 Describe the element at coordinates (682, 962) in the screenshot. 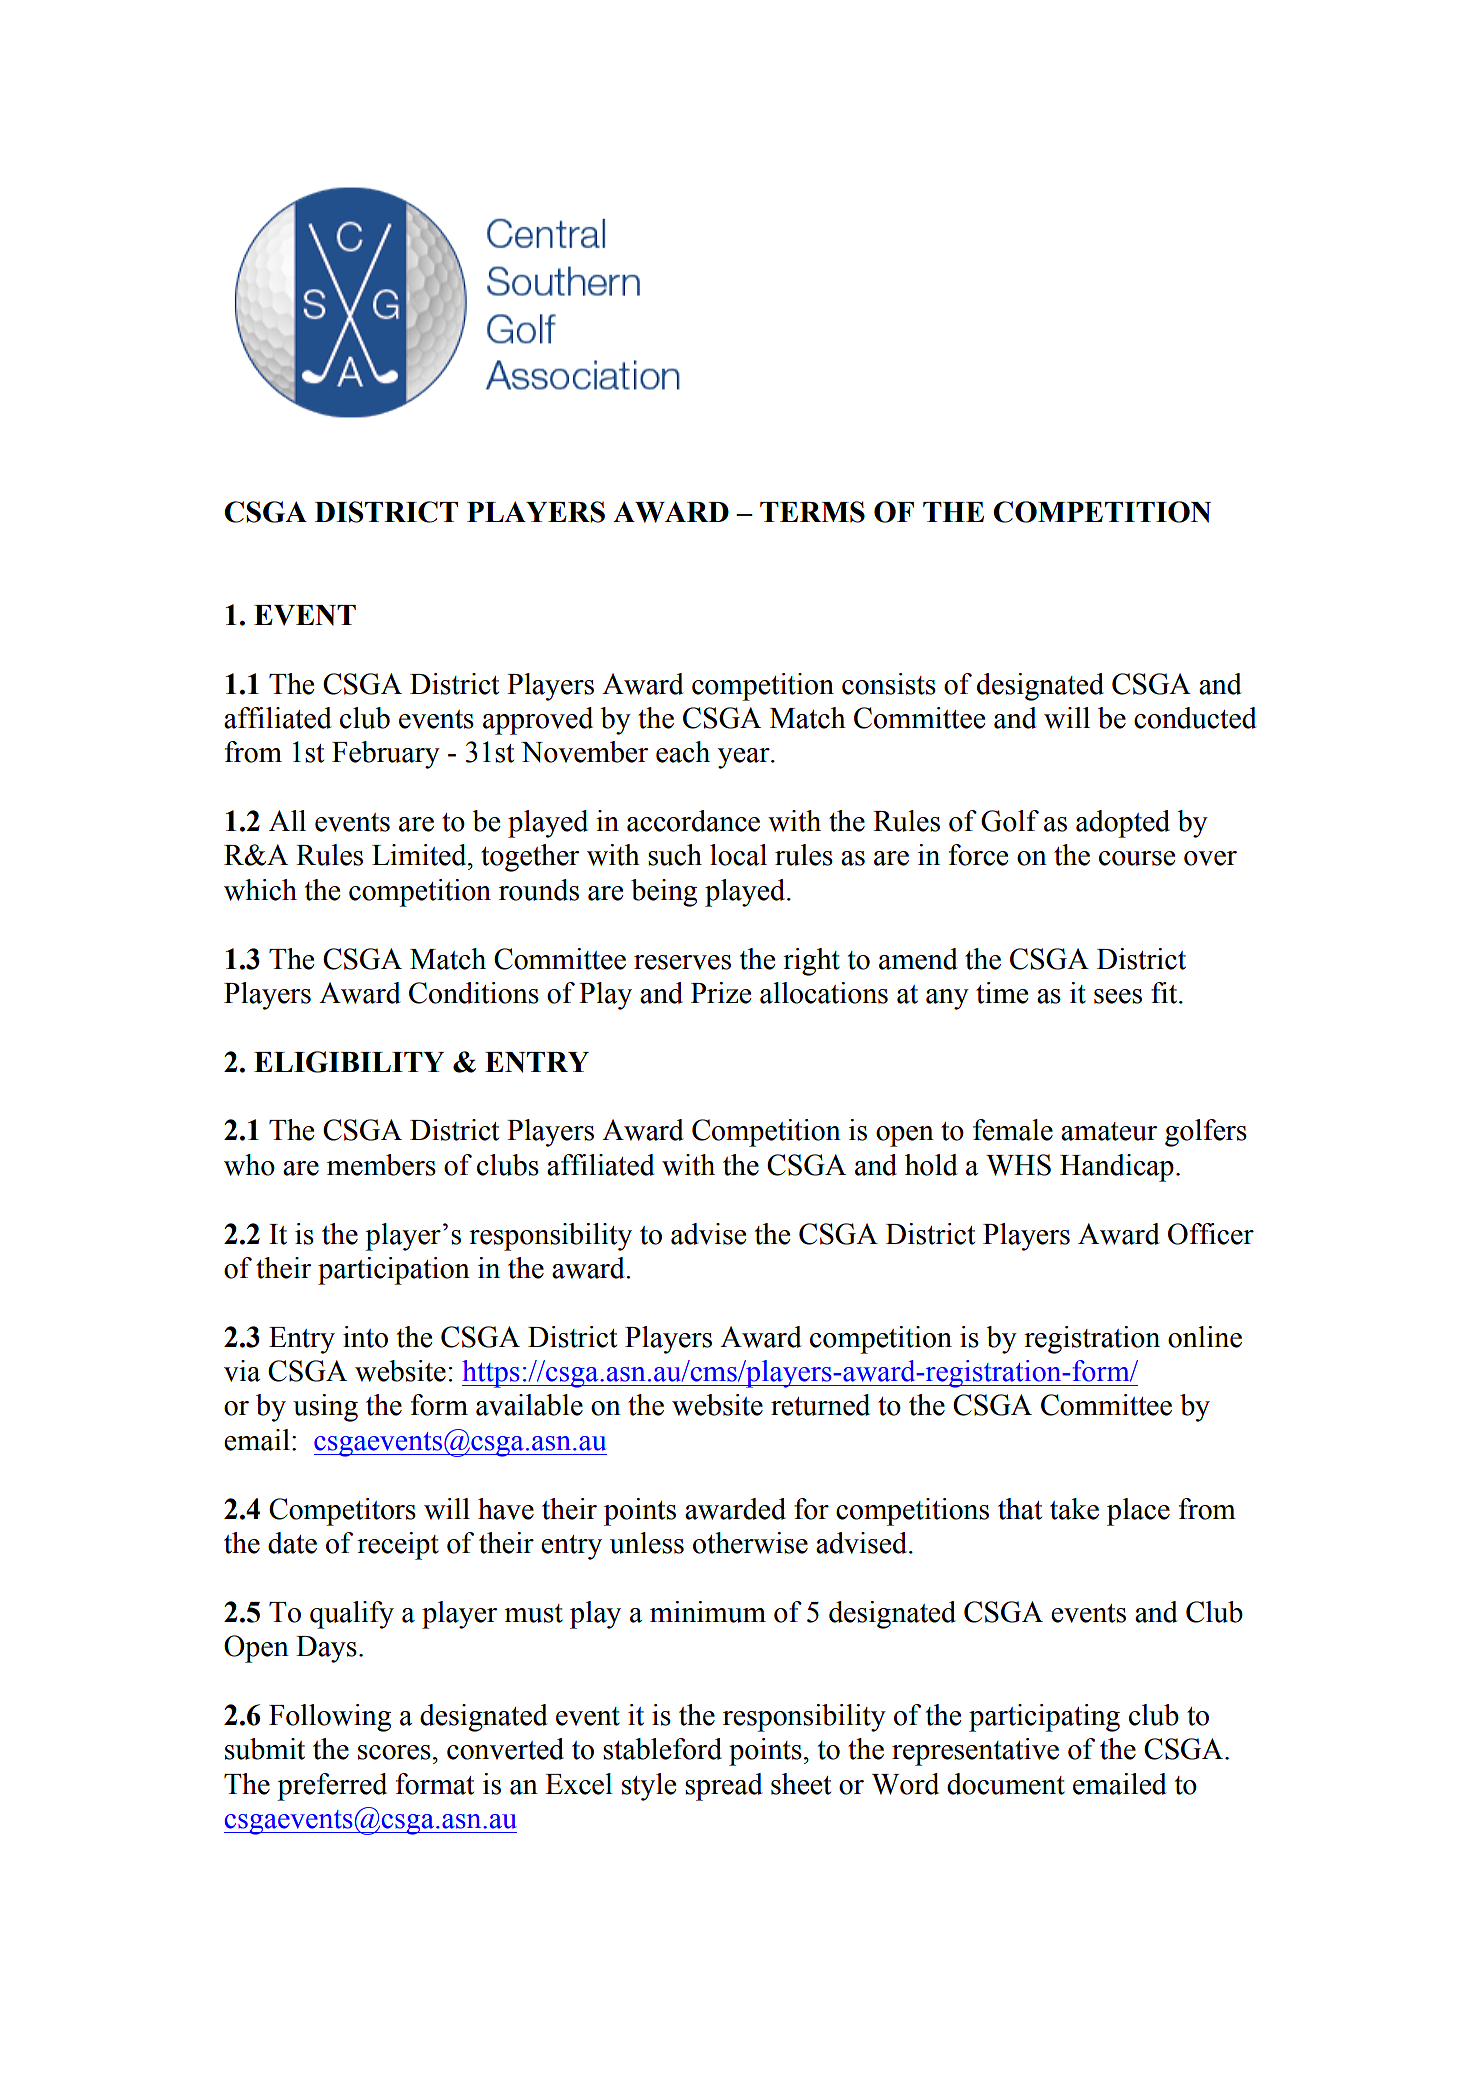

I see `reserves` at that location.
